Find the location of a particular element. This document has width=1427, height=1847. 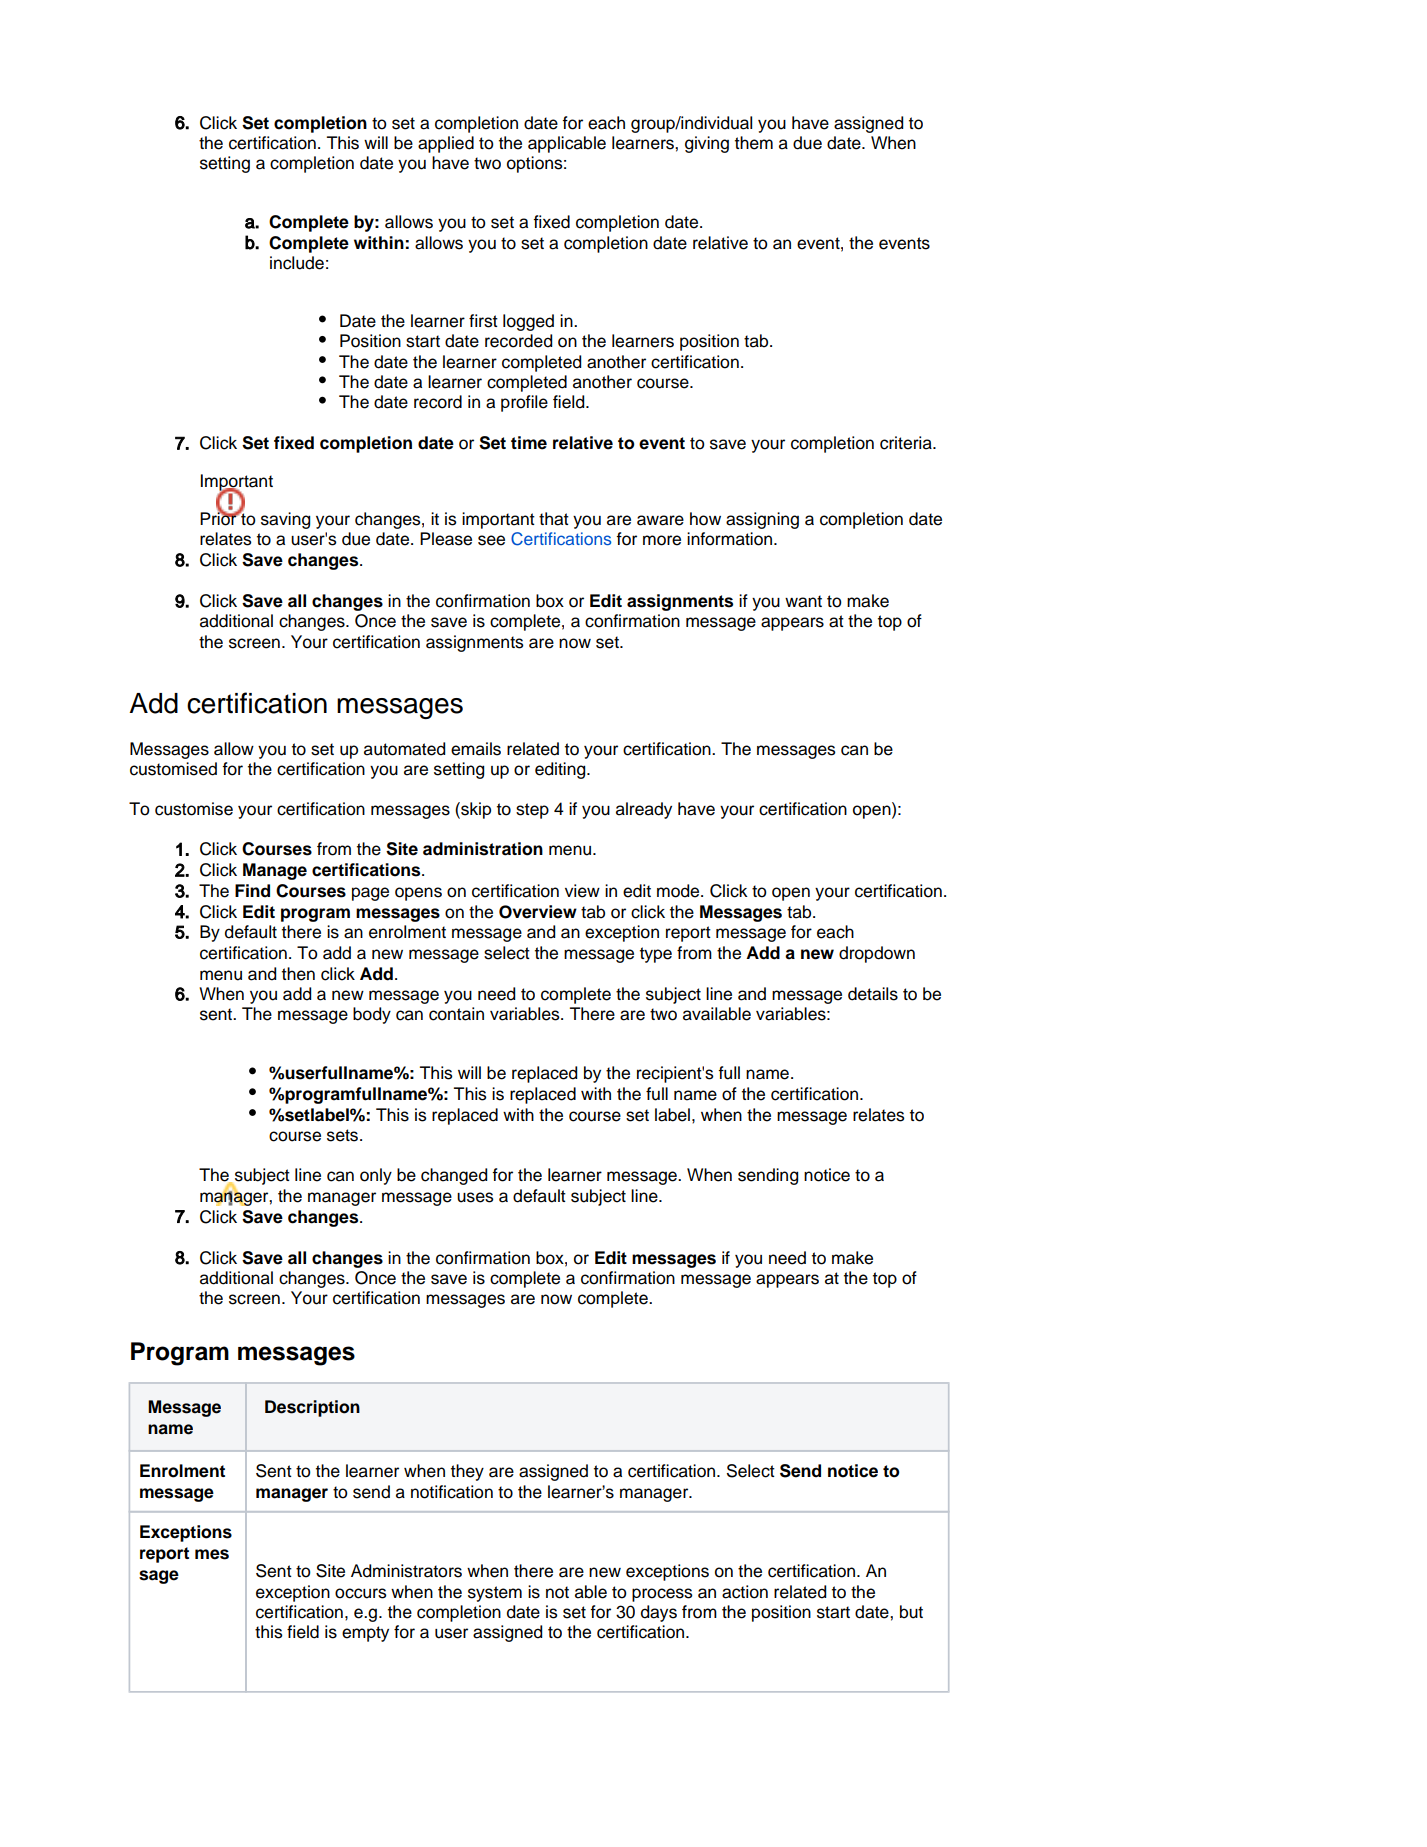

page is located at coordinates (370, 894).
